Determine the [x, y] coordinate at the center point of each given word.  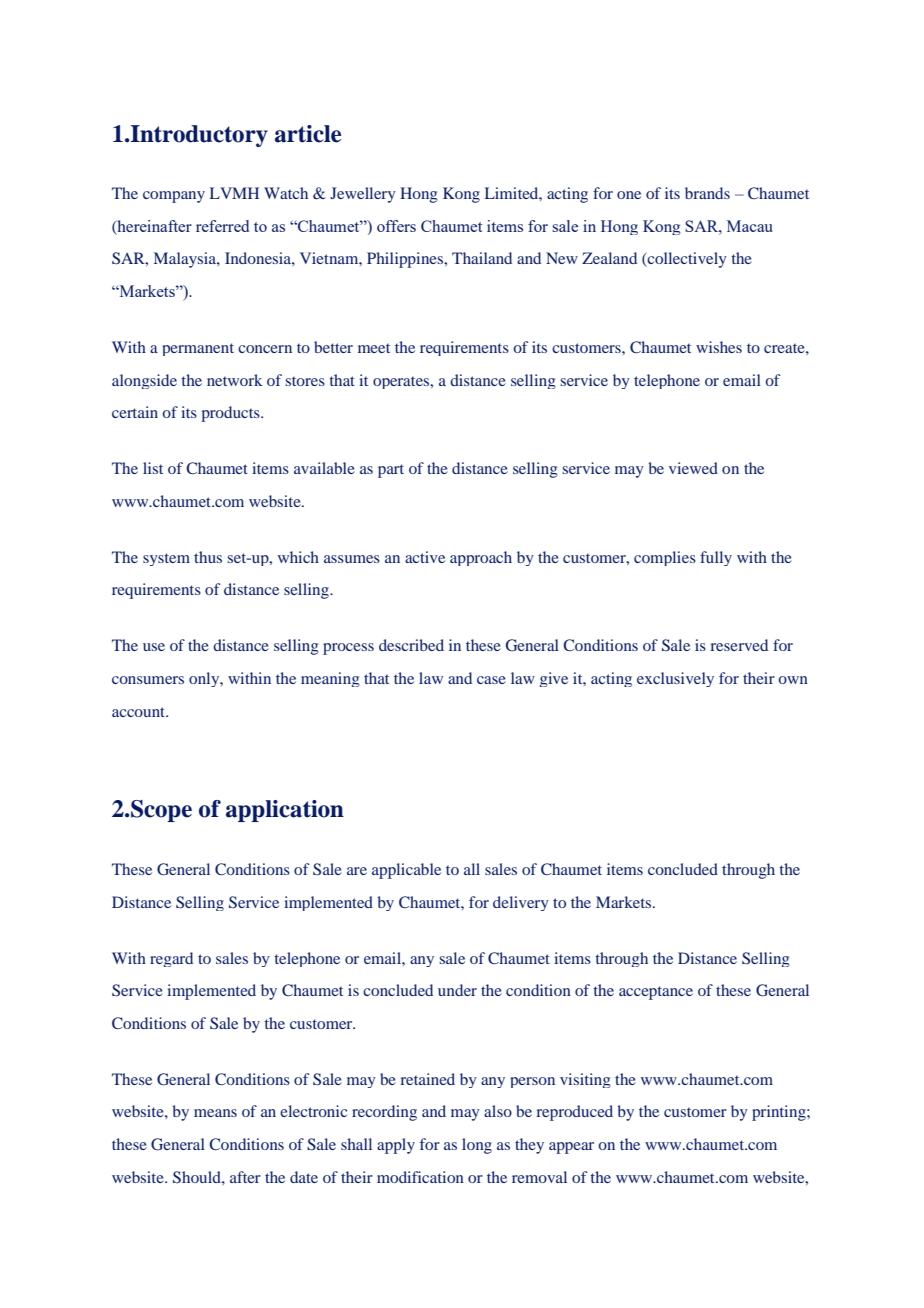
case [491, 680]
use [154, 647]
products [231, 414]
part [391, 471]
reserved [739, 645]
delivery [521, 903]
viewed [693, 468]
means [215, 1113]
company [174, 197]
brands [707, 193]
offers [396, 226]
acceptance [656, 993]
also [498, 1111]
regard [171, 959]
